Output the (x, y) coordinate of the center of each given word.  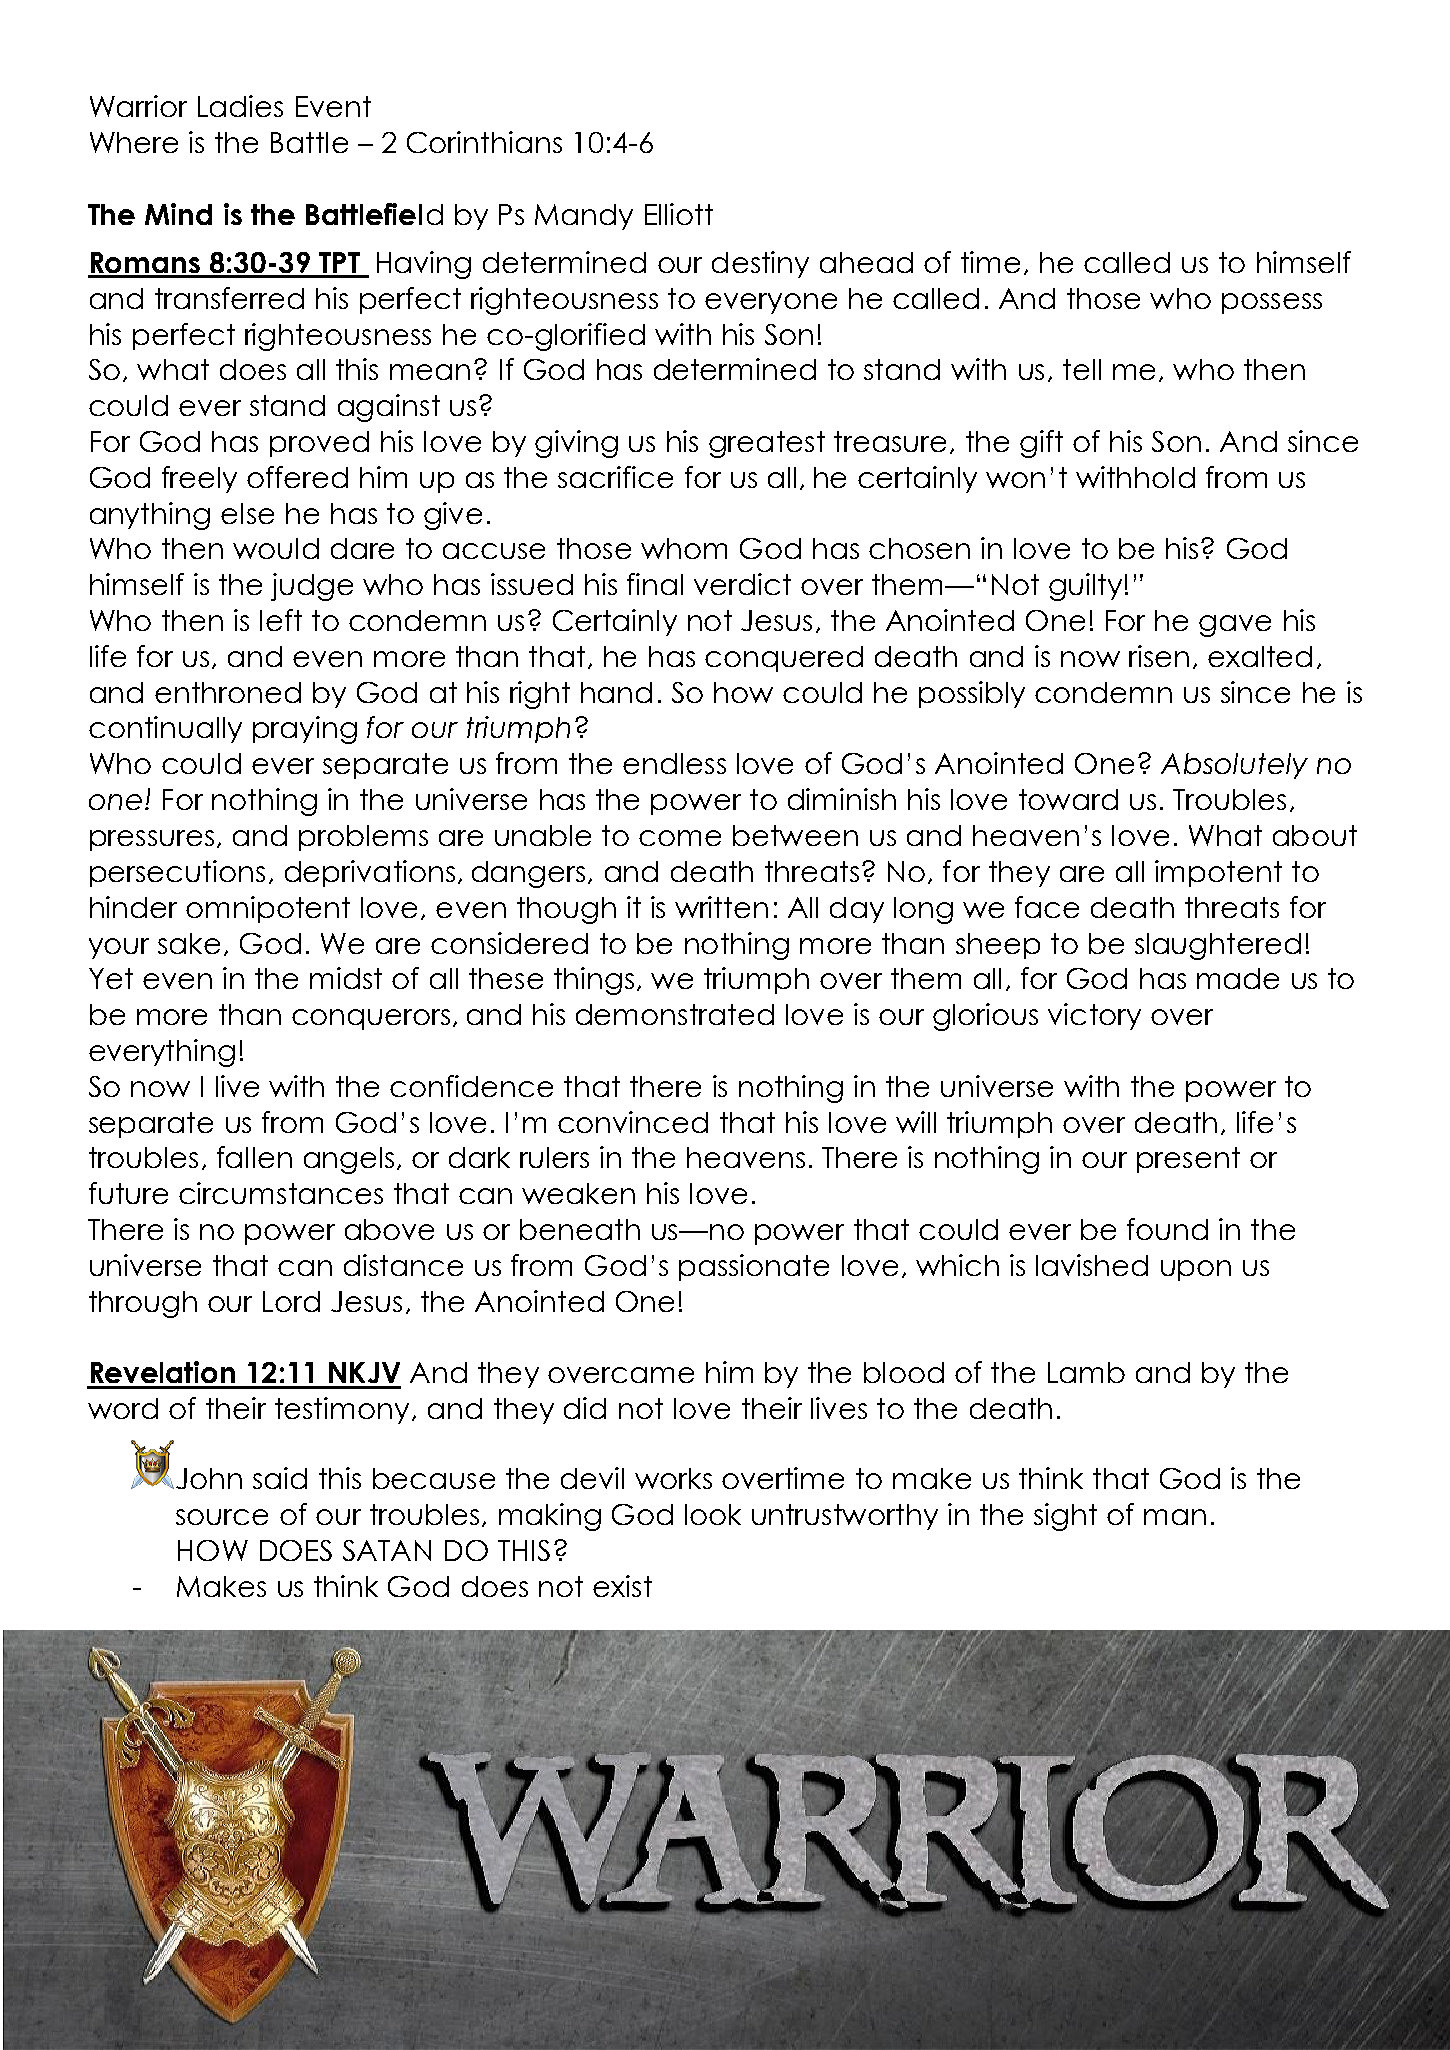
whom (684, 548)
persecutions (177, 873)
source (222, 1517)
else (247, 513)
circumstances (281, 1193)
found (1167, 1229)
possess (1272, 303)
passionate (754, 1267)
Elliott (679, 214)
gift (1041, 444)
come (680, 838)
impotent (1218, 873)
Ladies (240, 106)
